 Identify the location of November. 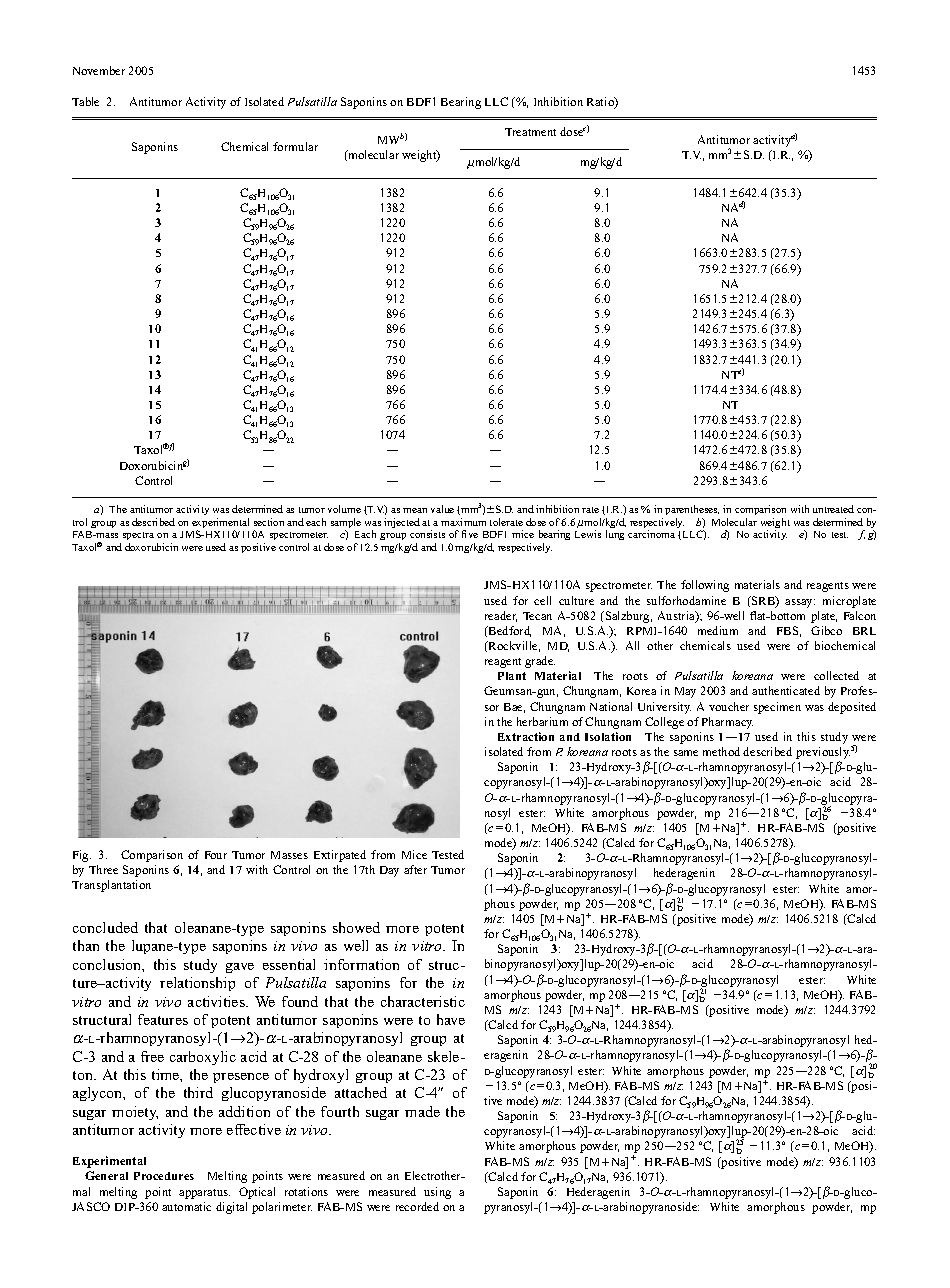
(99, 70).
